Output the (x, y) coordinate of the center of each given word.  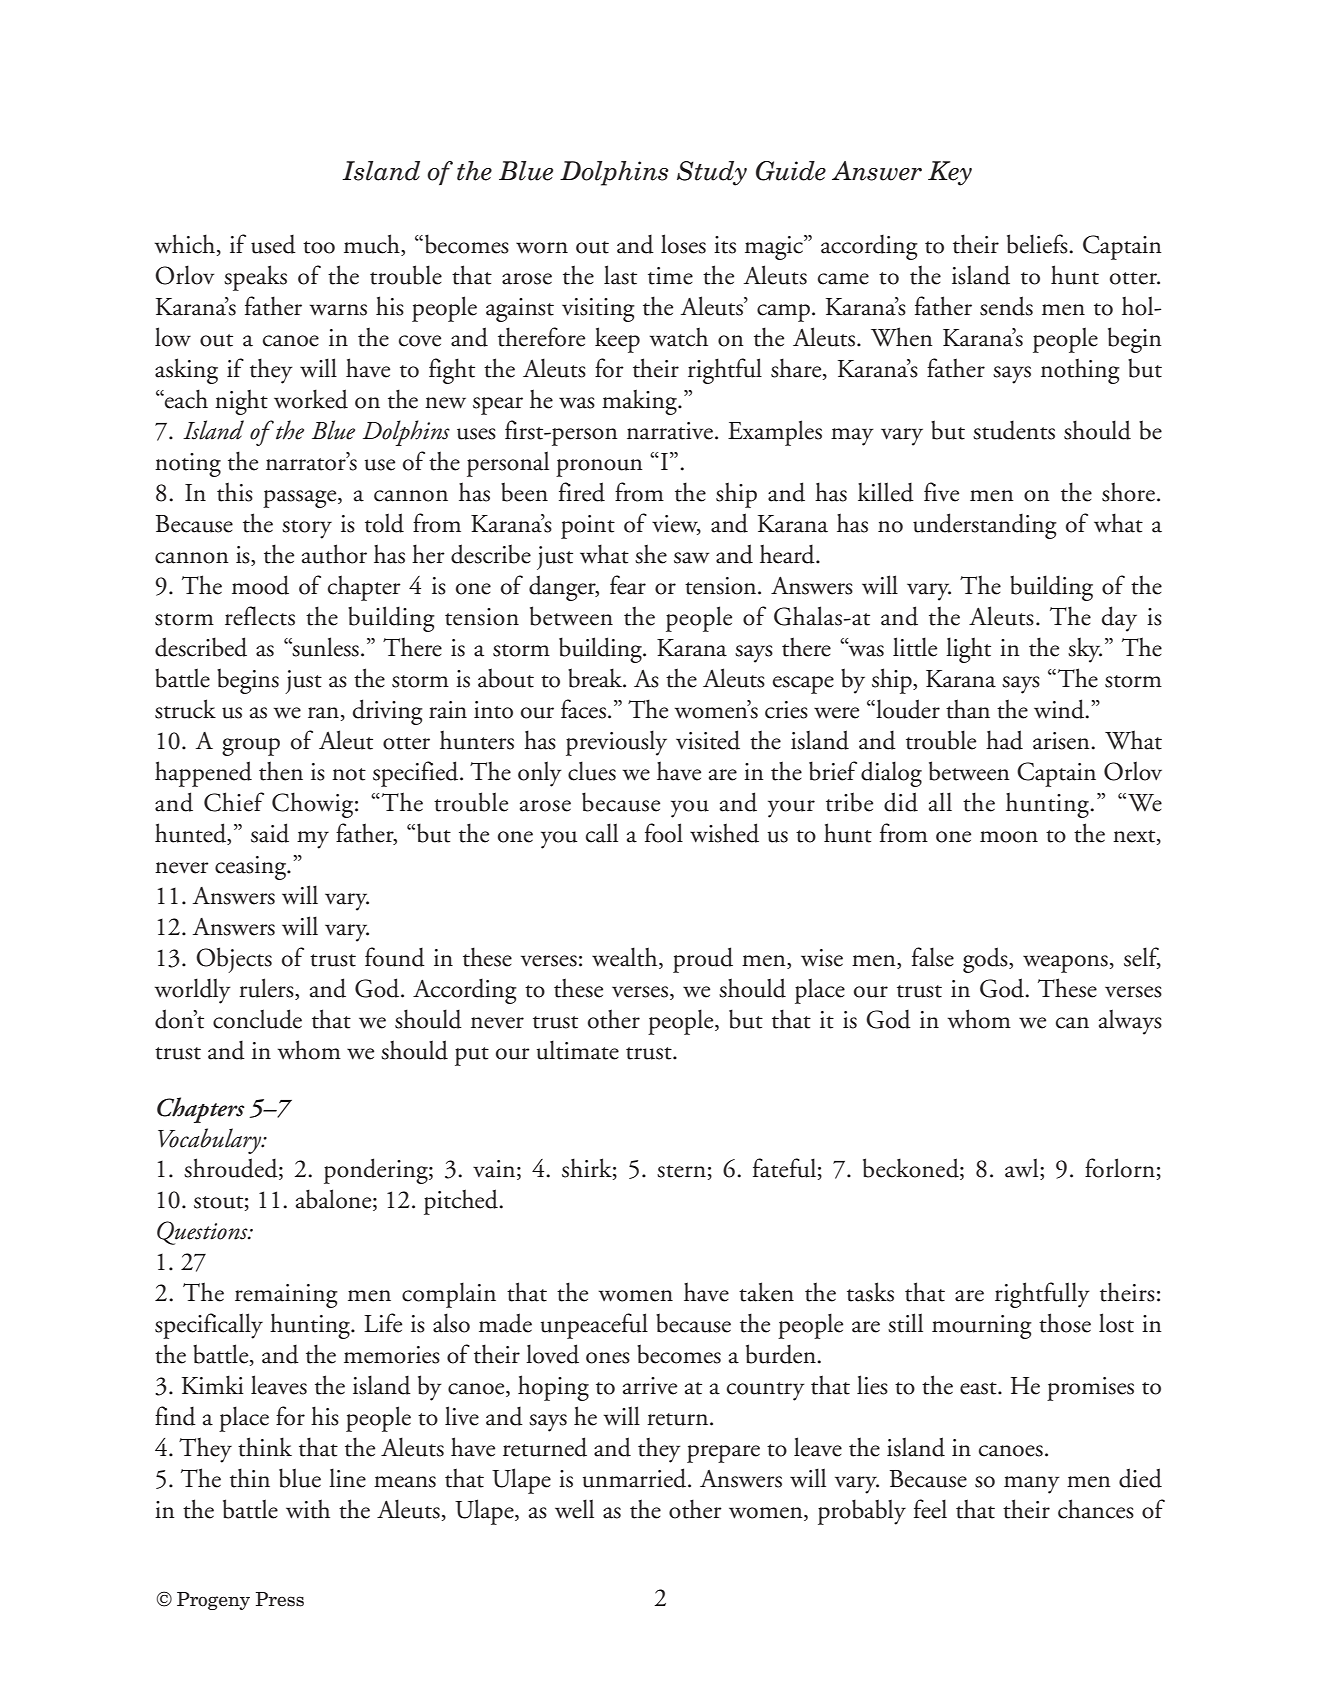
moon (1009, 837)
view (676, 525)
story (307, 529)
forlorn (1120, 1168)
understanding (985, 526)
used (273, 244)
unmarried (636, 1478)
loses (683, 244)
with (308, 1509)
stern (681, 1171)
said (270, 833)
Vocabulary (211, 1141)
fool (664, 833)
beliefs (1038, 244)
